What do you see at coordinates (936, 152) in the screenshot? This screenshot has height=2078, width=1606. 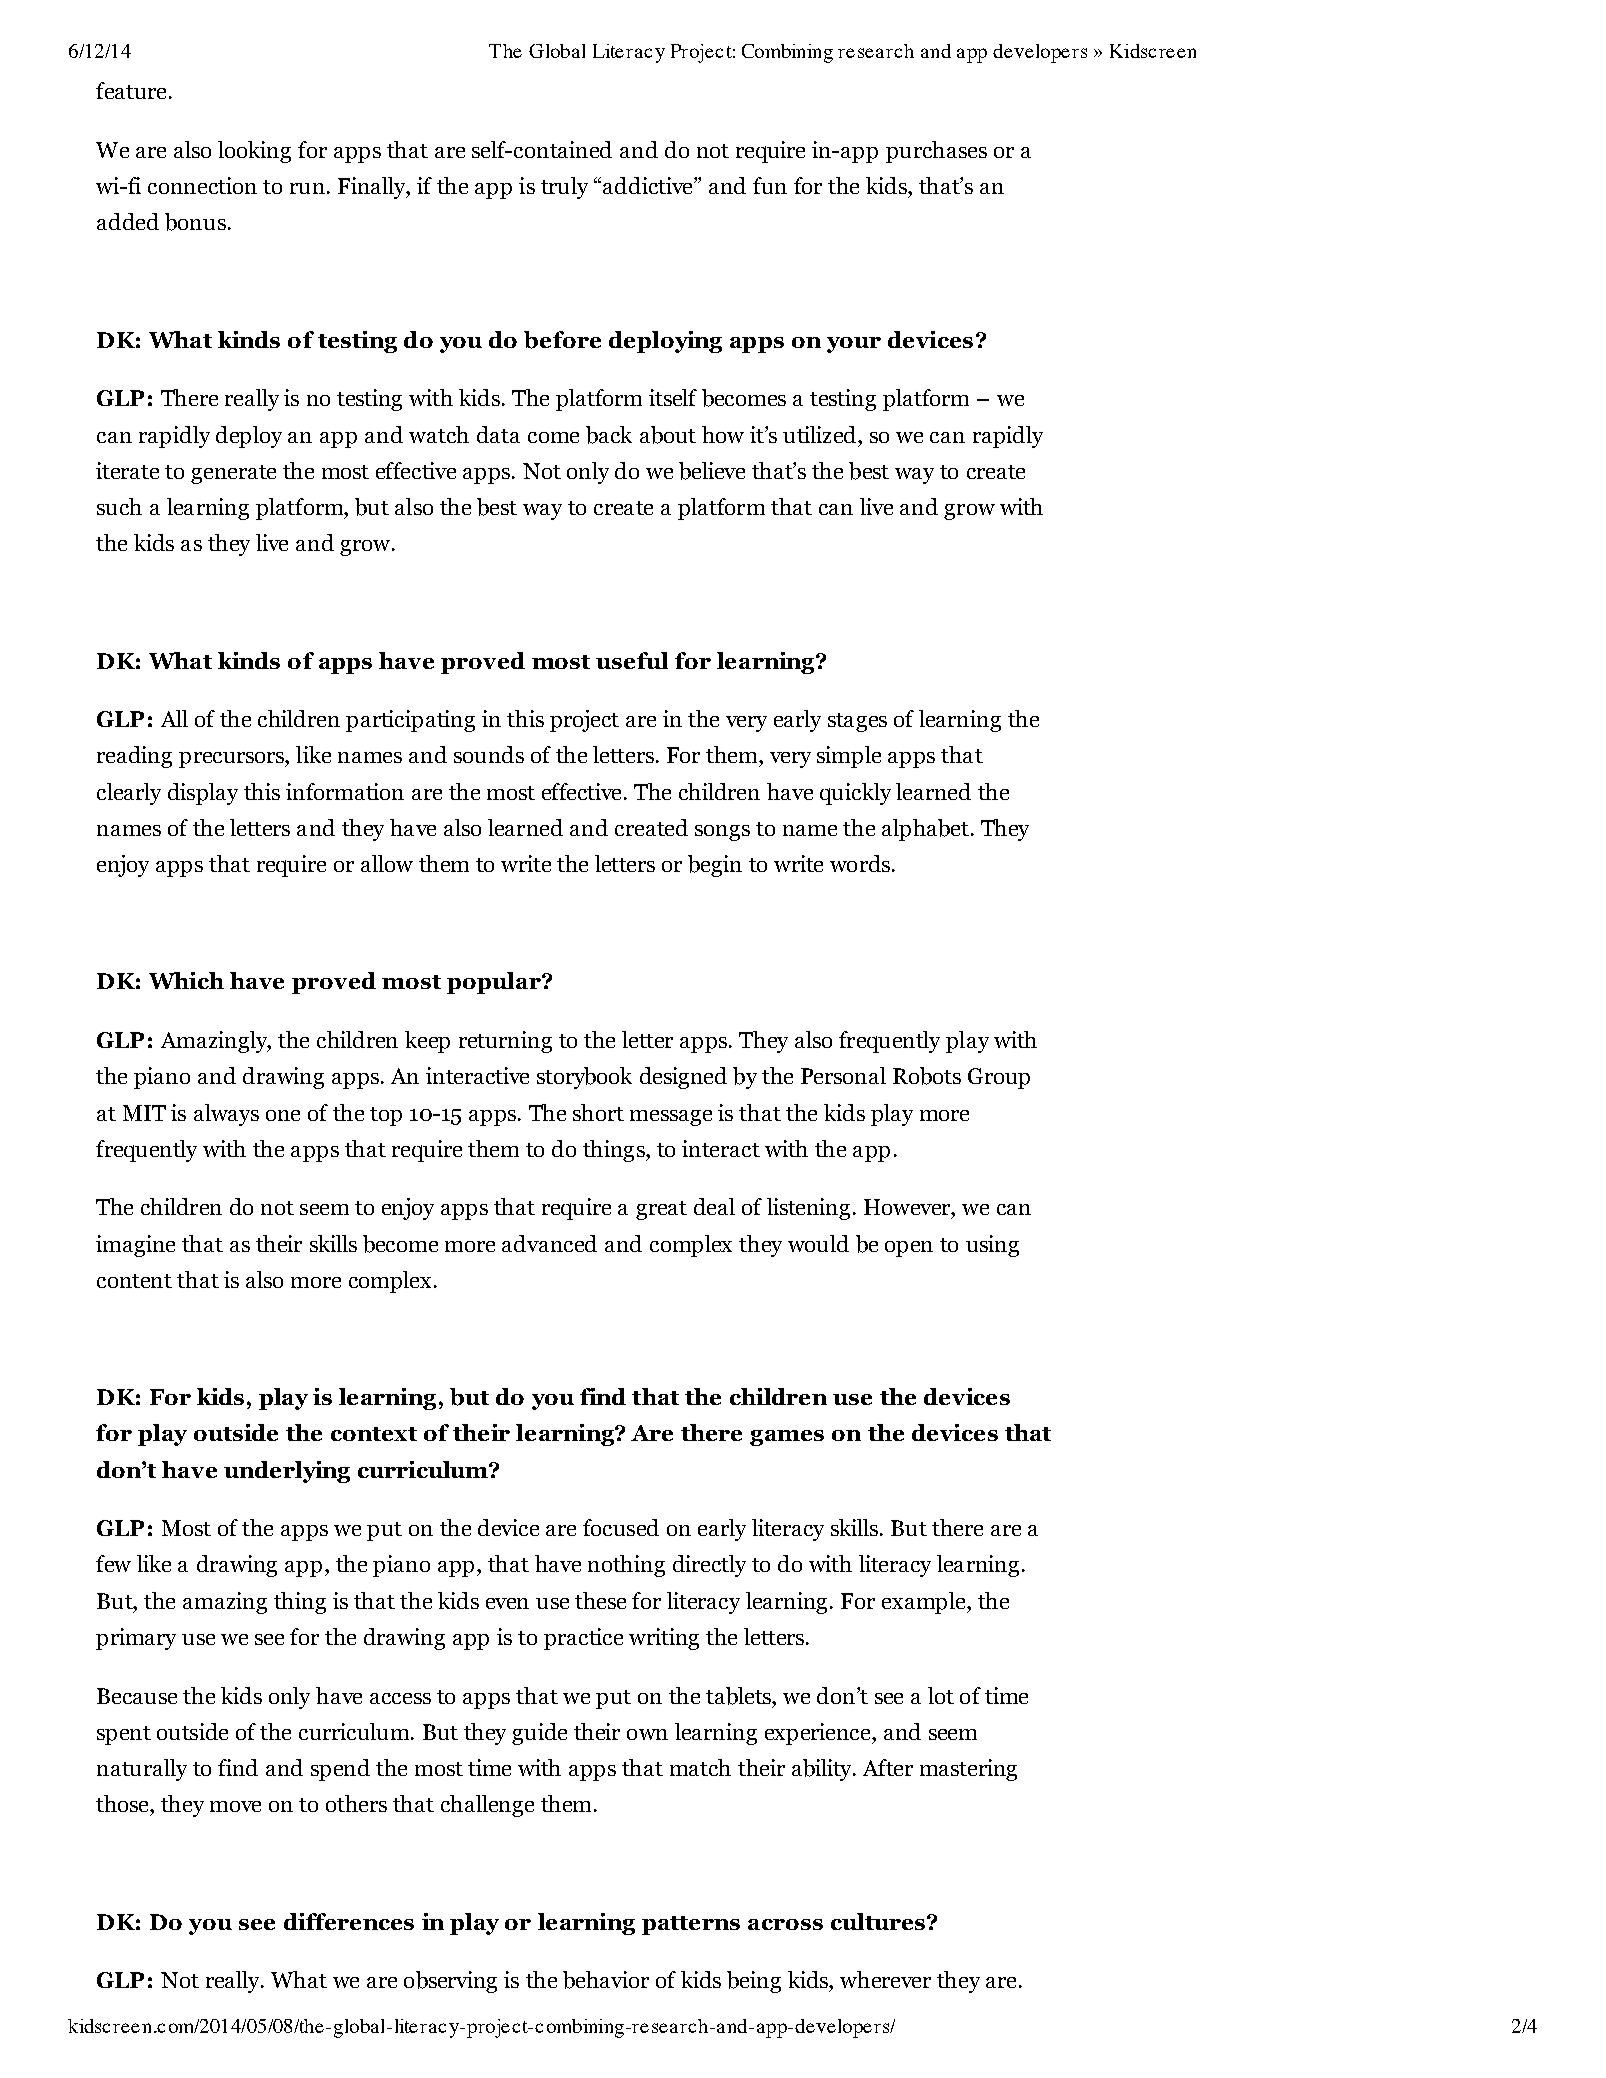 I see `purchases` at bounding box center [936, 152].
